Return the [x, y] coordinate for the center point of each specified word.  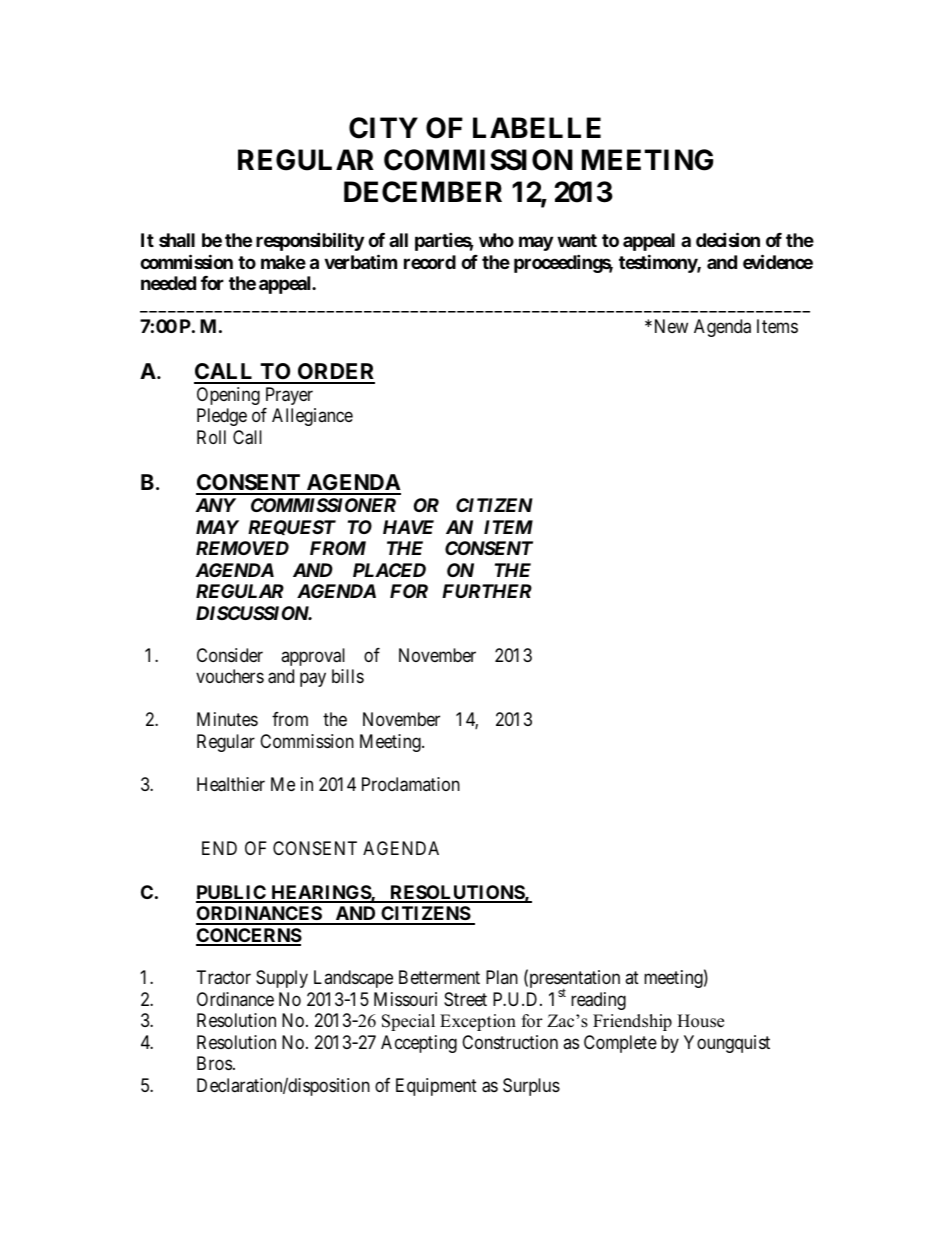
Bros [214, 1063]
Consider [230, 655]
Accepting [419, 1044]
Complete [620, 1044]
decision [728, 239]
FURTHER [487, 591]
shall [177, 240]
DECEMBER [423, 192]
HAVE [408, 527]
